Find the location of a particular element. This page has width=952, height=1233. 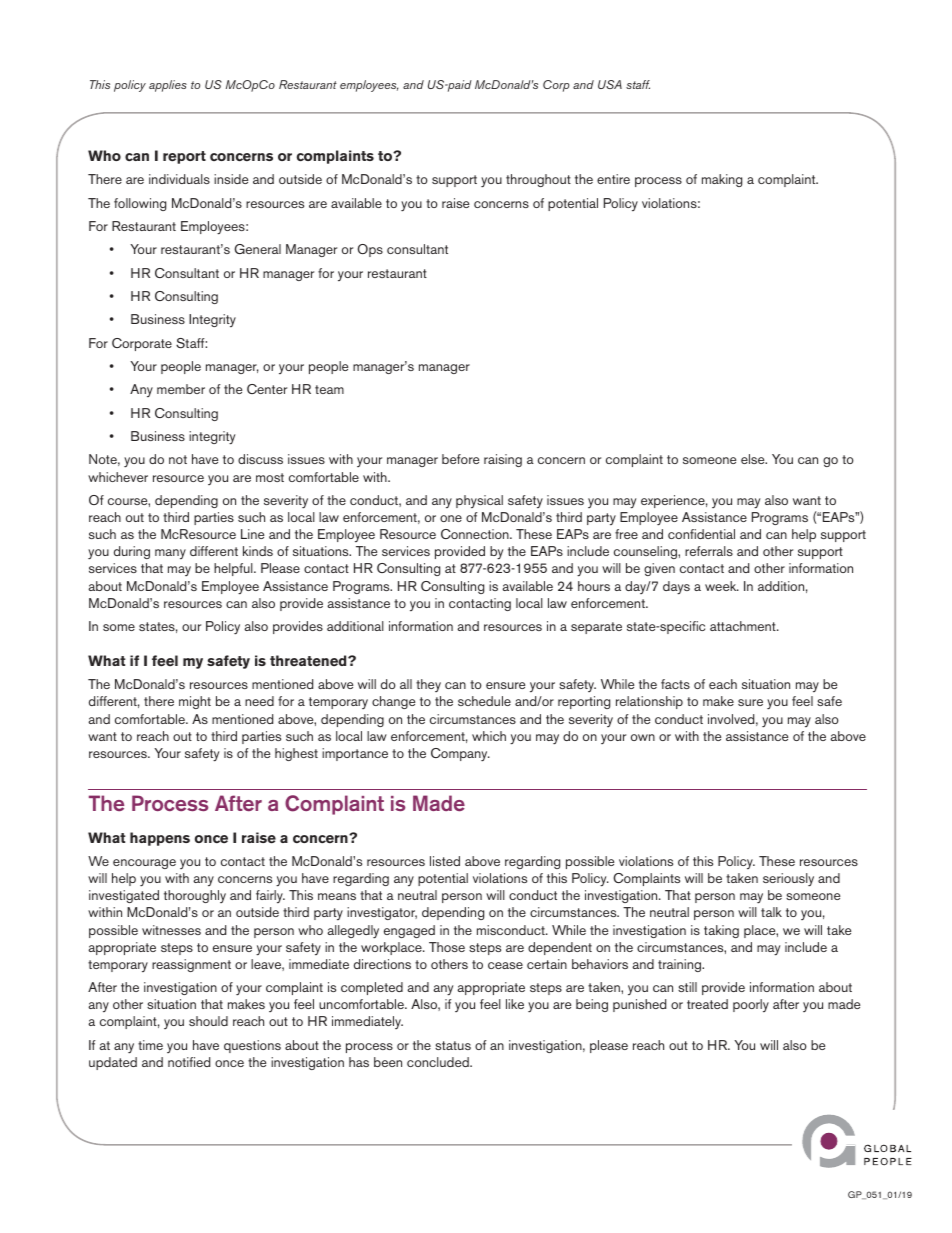

Connection is located at coordinates (476, 534).
